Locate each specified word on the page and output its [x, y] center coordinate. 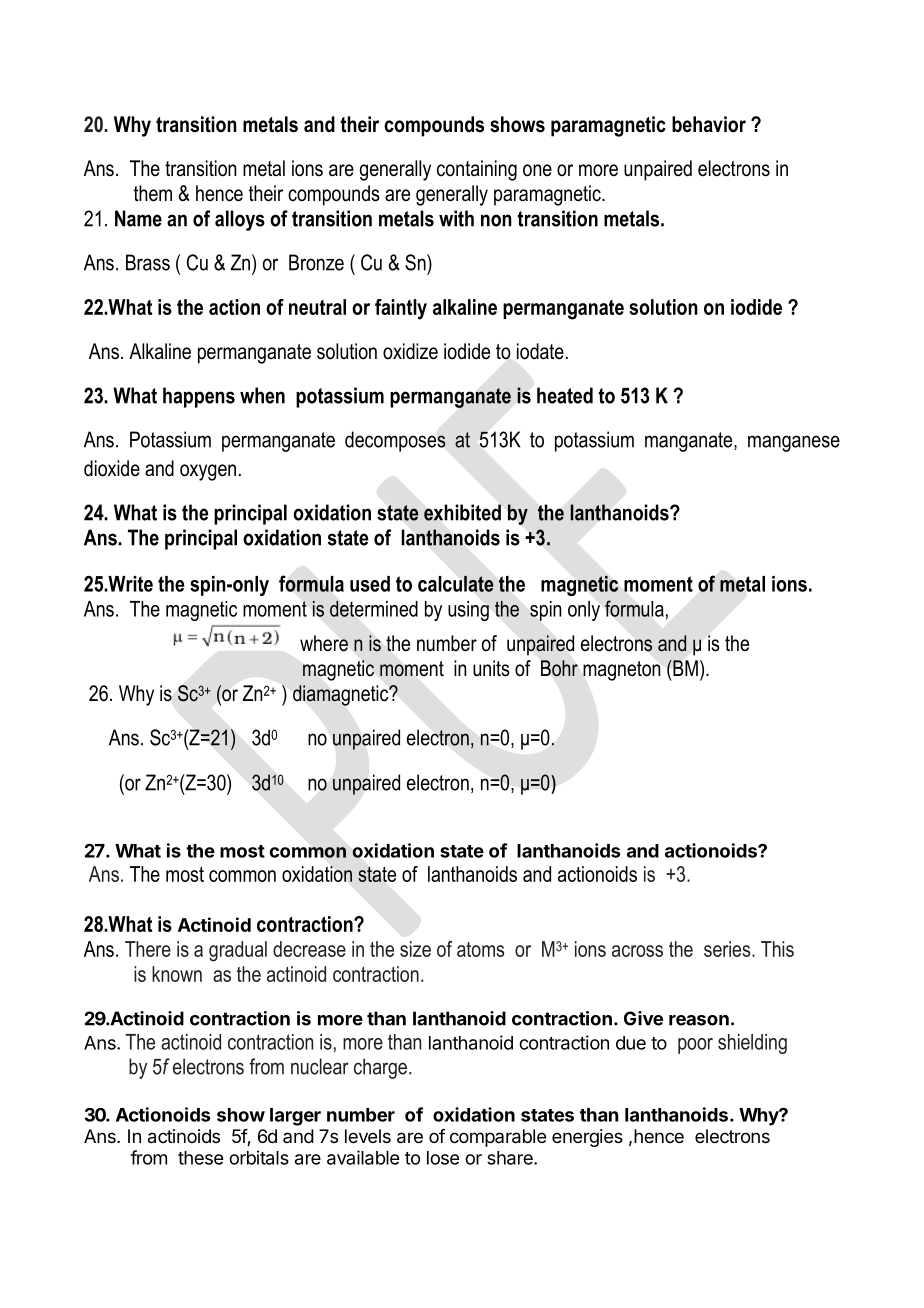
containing [477, 170]
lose [443, 1158]
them [153, 193]
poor [695, 1046]
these [200, 1158]
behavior [709, 124]
